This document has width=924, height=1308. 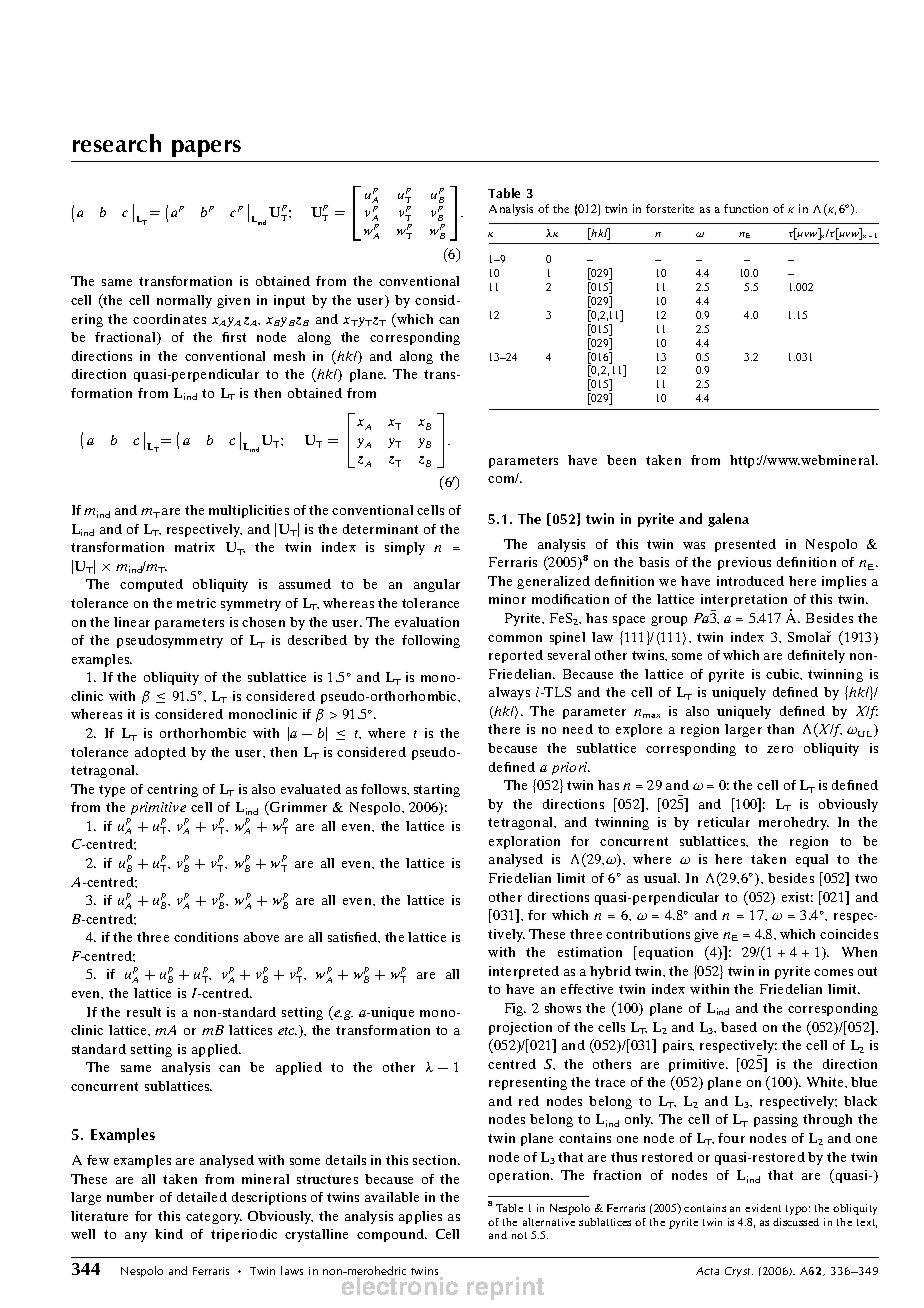 What do you see at coordinates (289, 301) in the document?
I see `input` at bounding box center [289, 301].
